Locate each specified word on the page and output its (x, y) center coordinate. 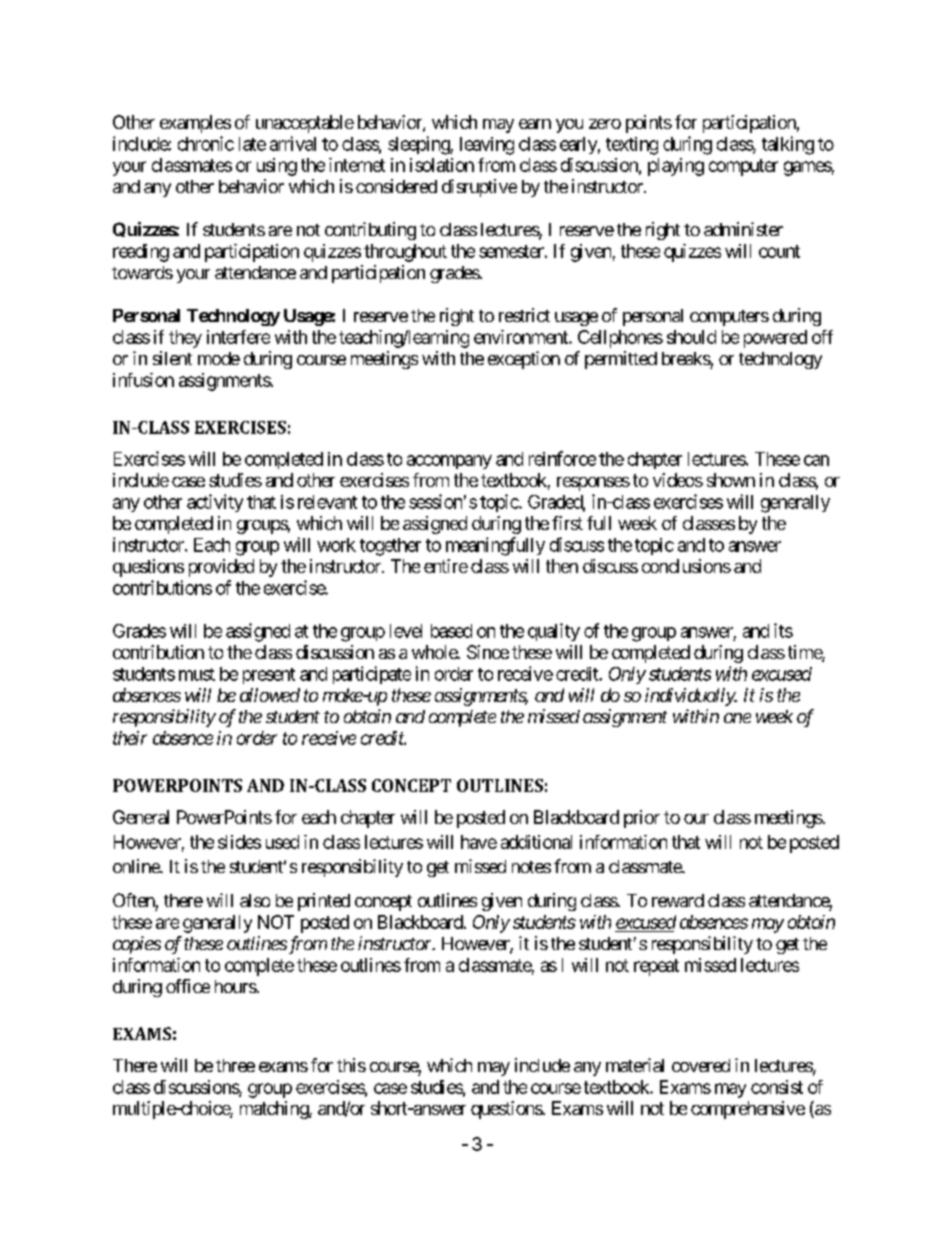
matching (275, 1110)
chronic (206, 143)
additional (536, 842)
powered (775, 339)
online (137, 866)
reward (678, 900)
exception (524, 360)
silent (172, 358)
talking (788, 145)
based (451, 631)
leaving (487, 146)
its (783, 630)
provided (221, 568)
